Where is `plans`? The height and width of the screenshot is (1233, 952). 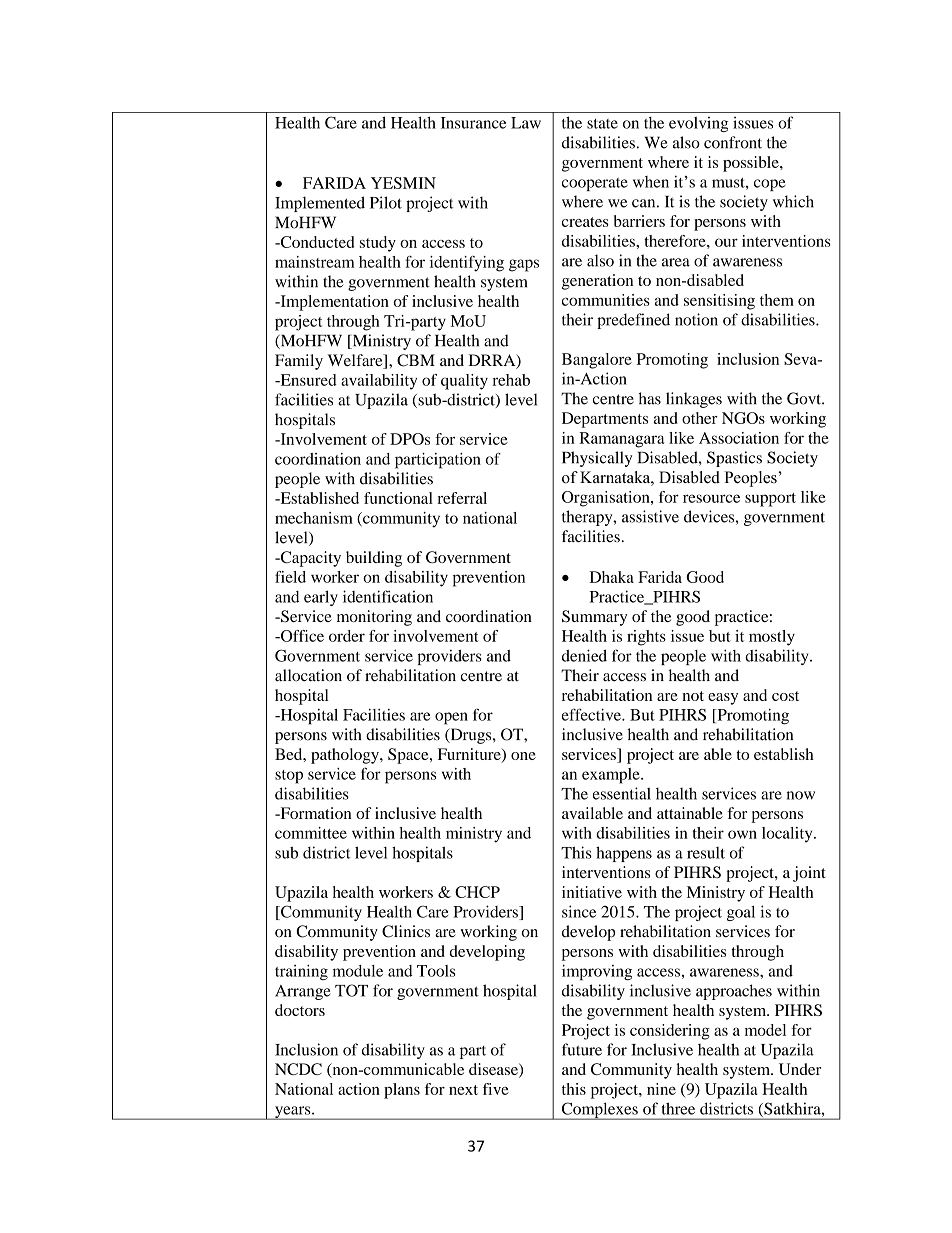
plans is located at coordinates (402, 1091).
